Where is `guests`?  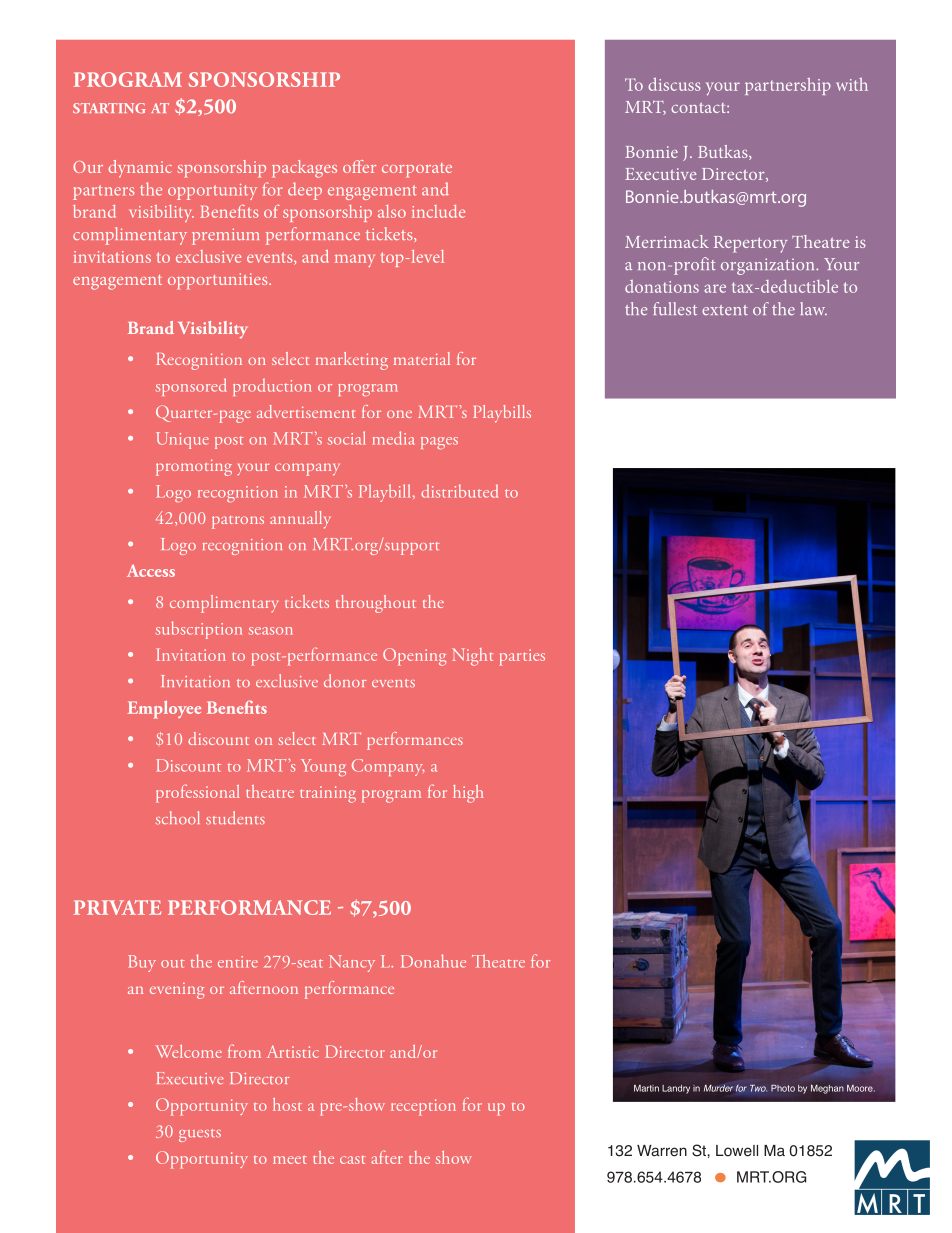
guests is located at coordinates (200, 1135).
